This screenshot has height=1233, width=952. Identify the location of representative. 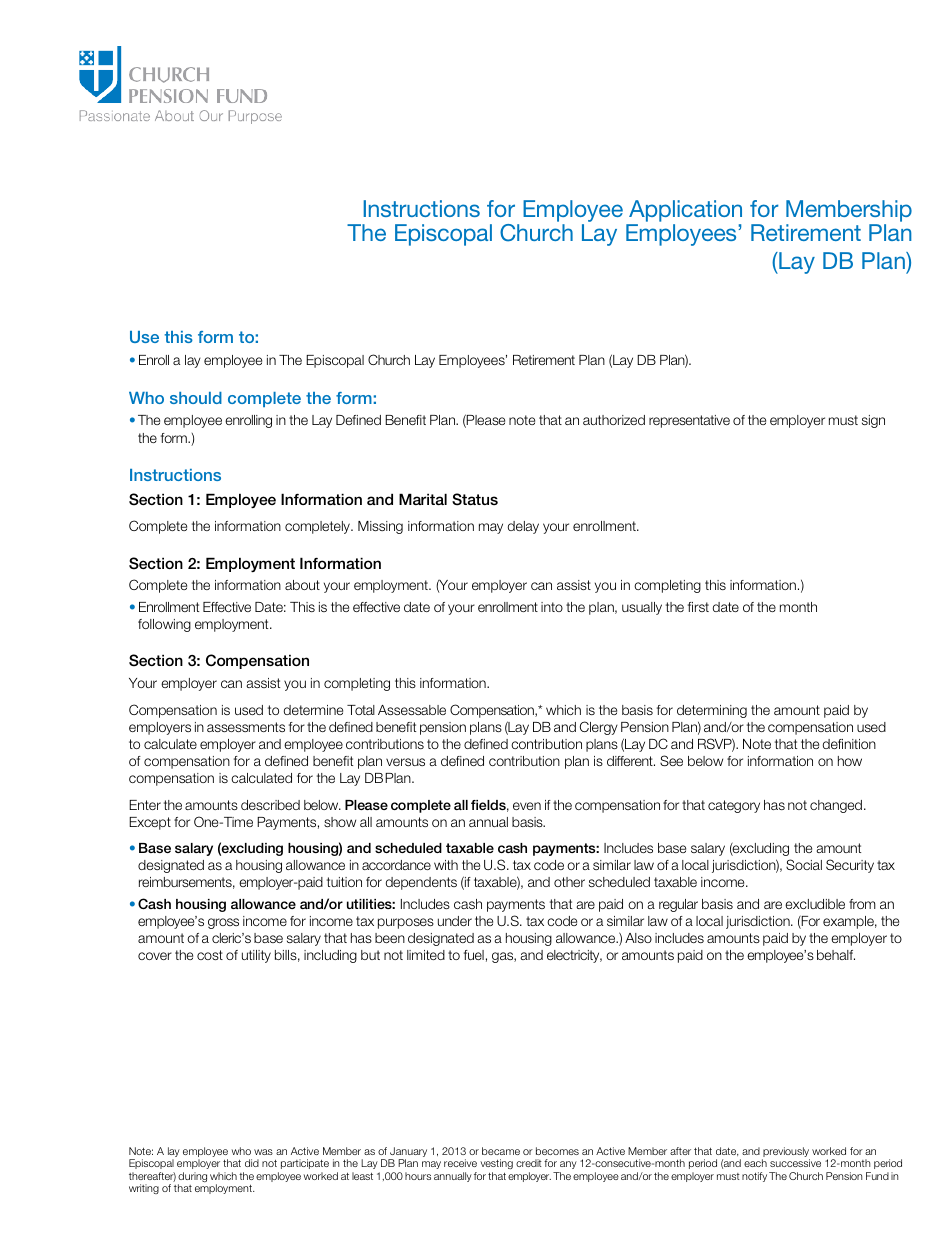
(689, 421).
